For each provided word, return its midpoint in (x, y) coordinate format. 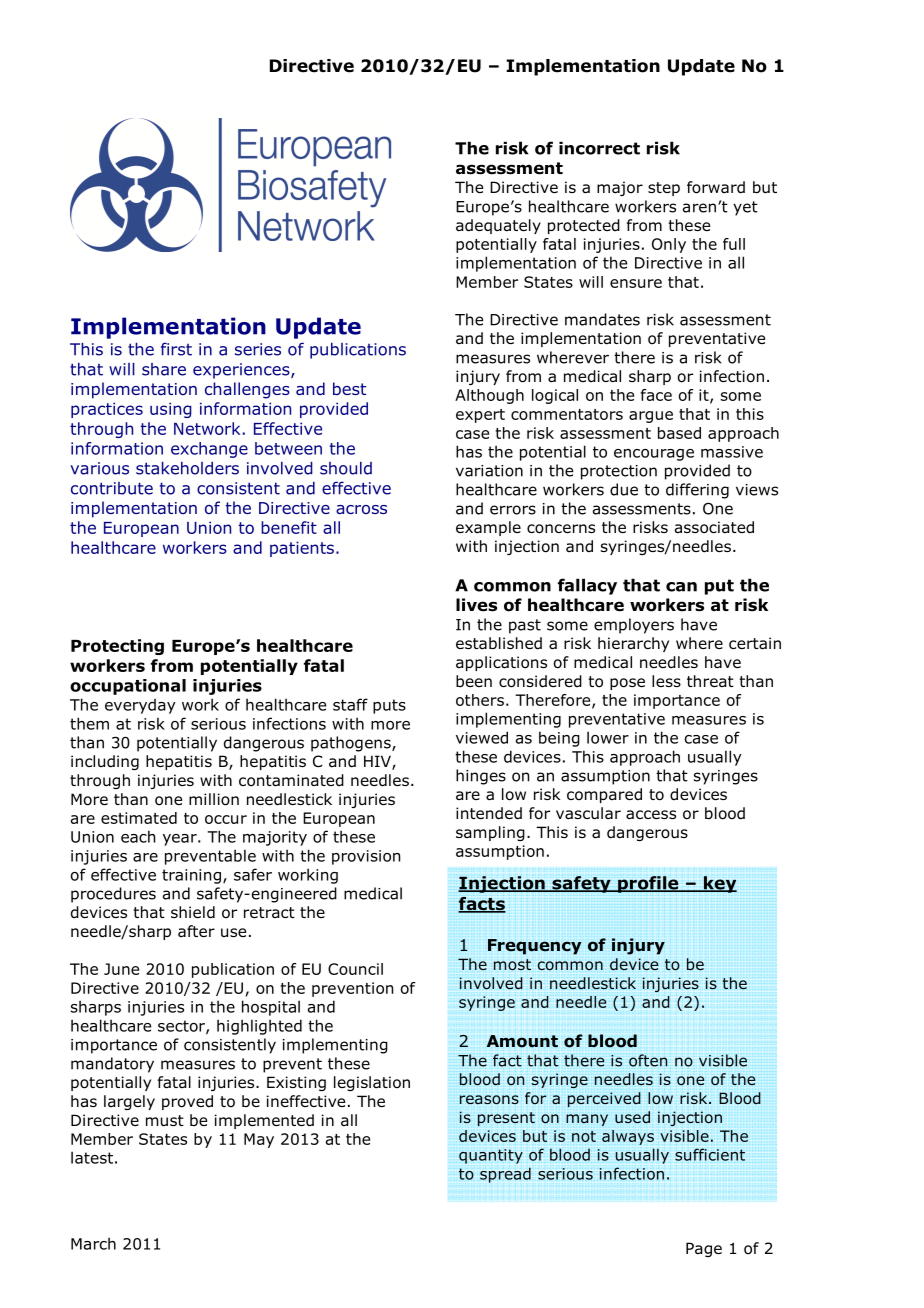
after (196, 931)
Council (355, 969)
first (176, 349)
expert (480, 416)
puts (389, 706)
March (93, 1243)
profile (648, 884)
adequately (498, 226)
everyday (140, 706)
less (666, 681)
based (679, 433)
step (664, 189)
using (171, 410)
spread (505, 1175)
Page (704, 1249)
